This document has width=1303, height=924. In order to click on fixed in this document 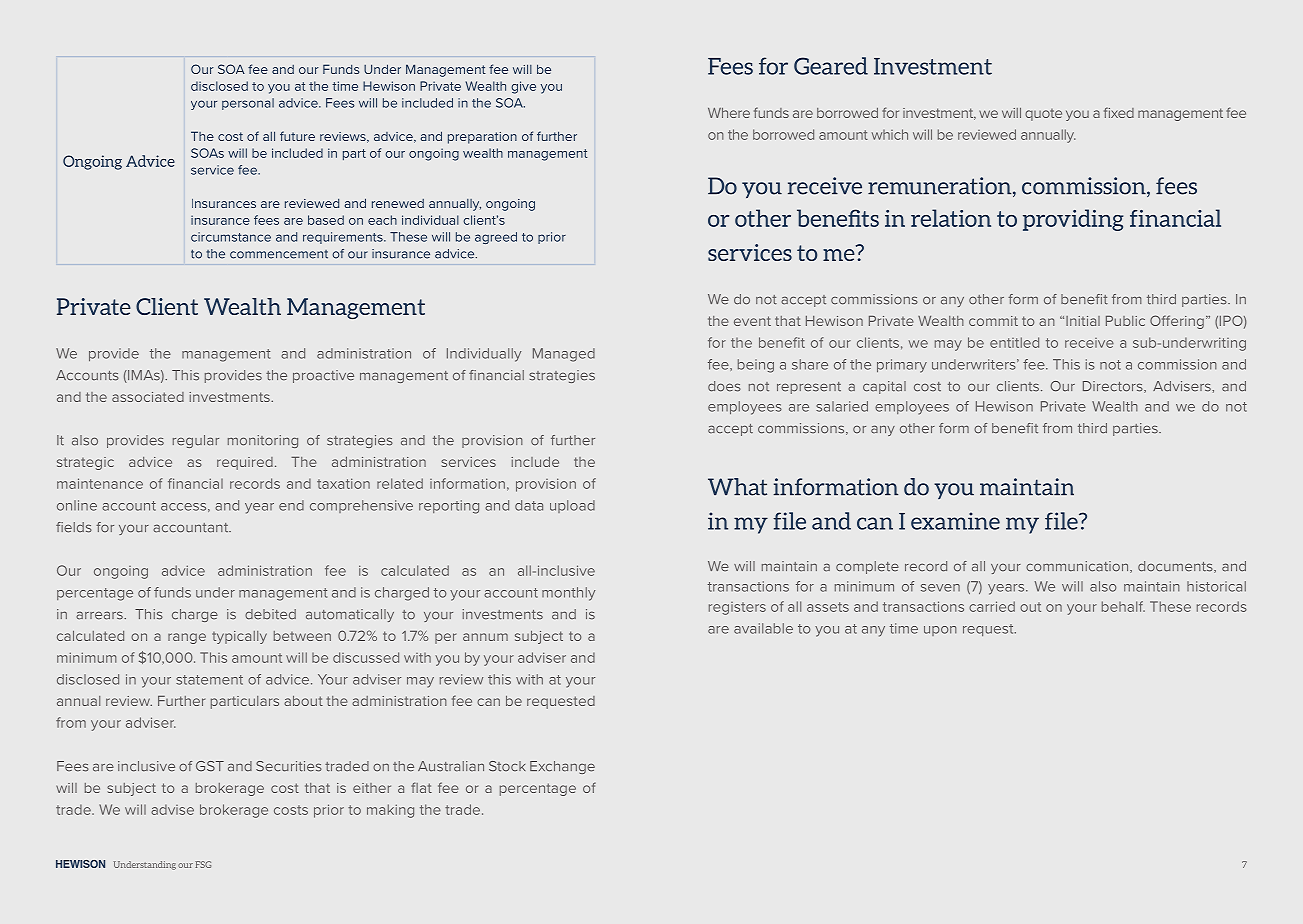, I will do `click(1119, 112)`.
